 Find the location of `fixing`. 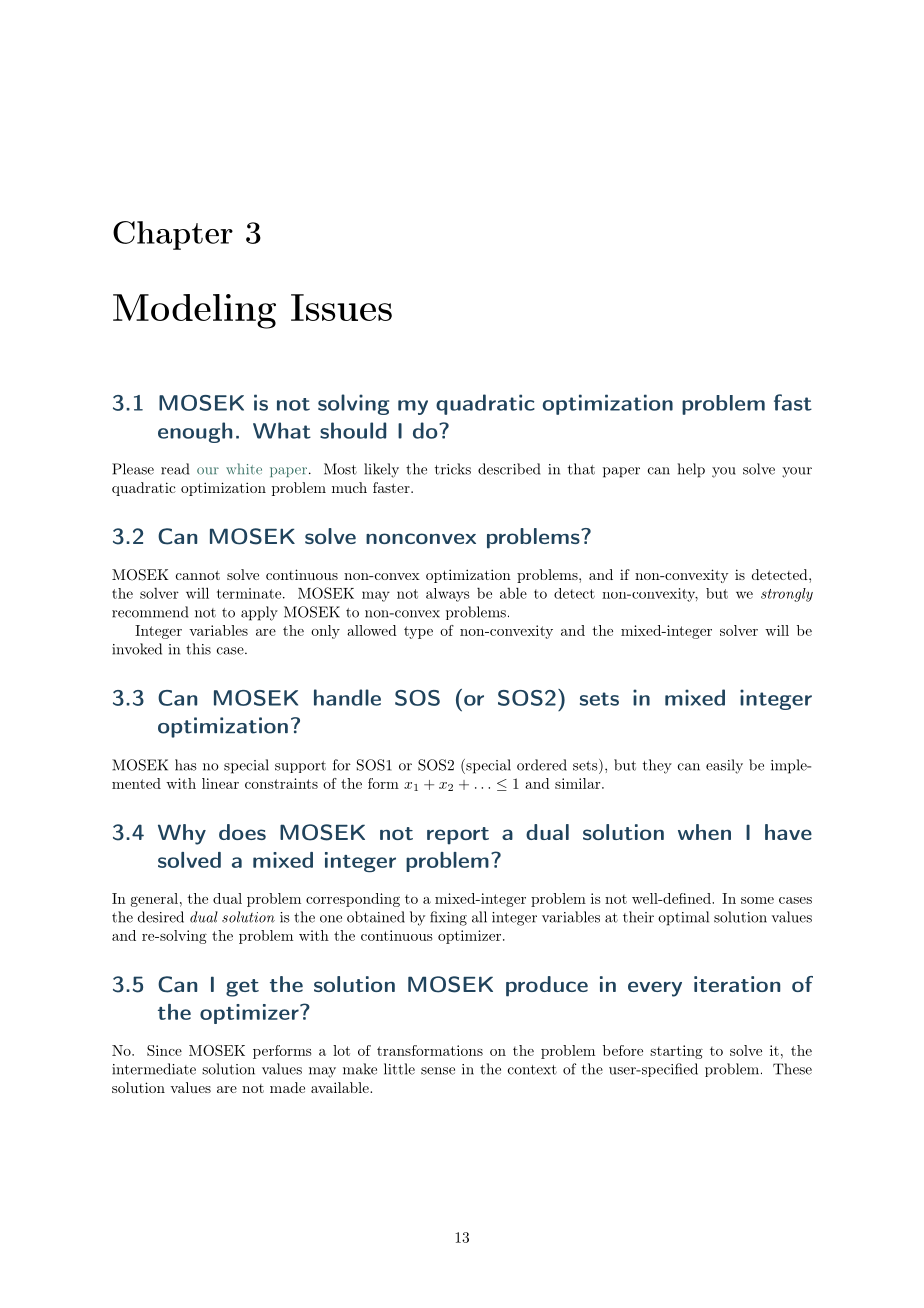

fixing is located at coordinates (448, 918).
